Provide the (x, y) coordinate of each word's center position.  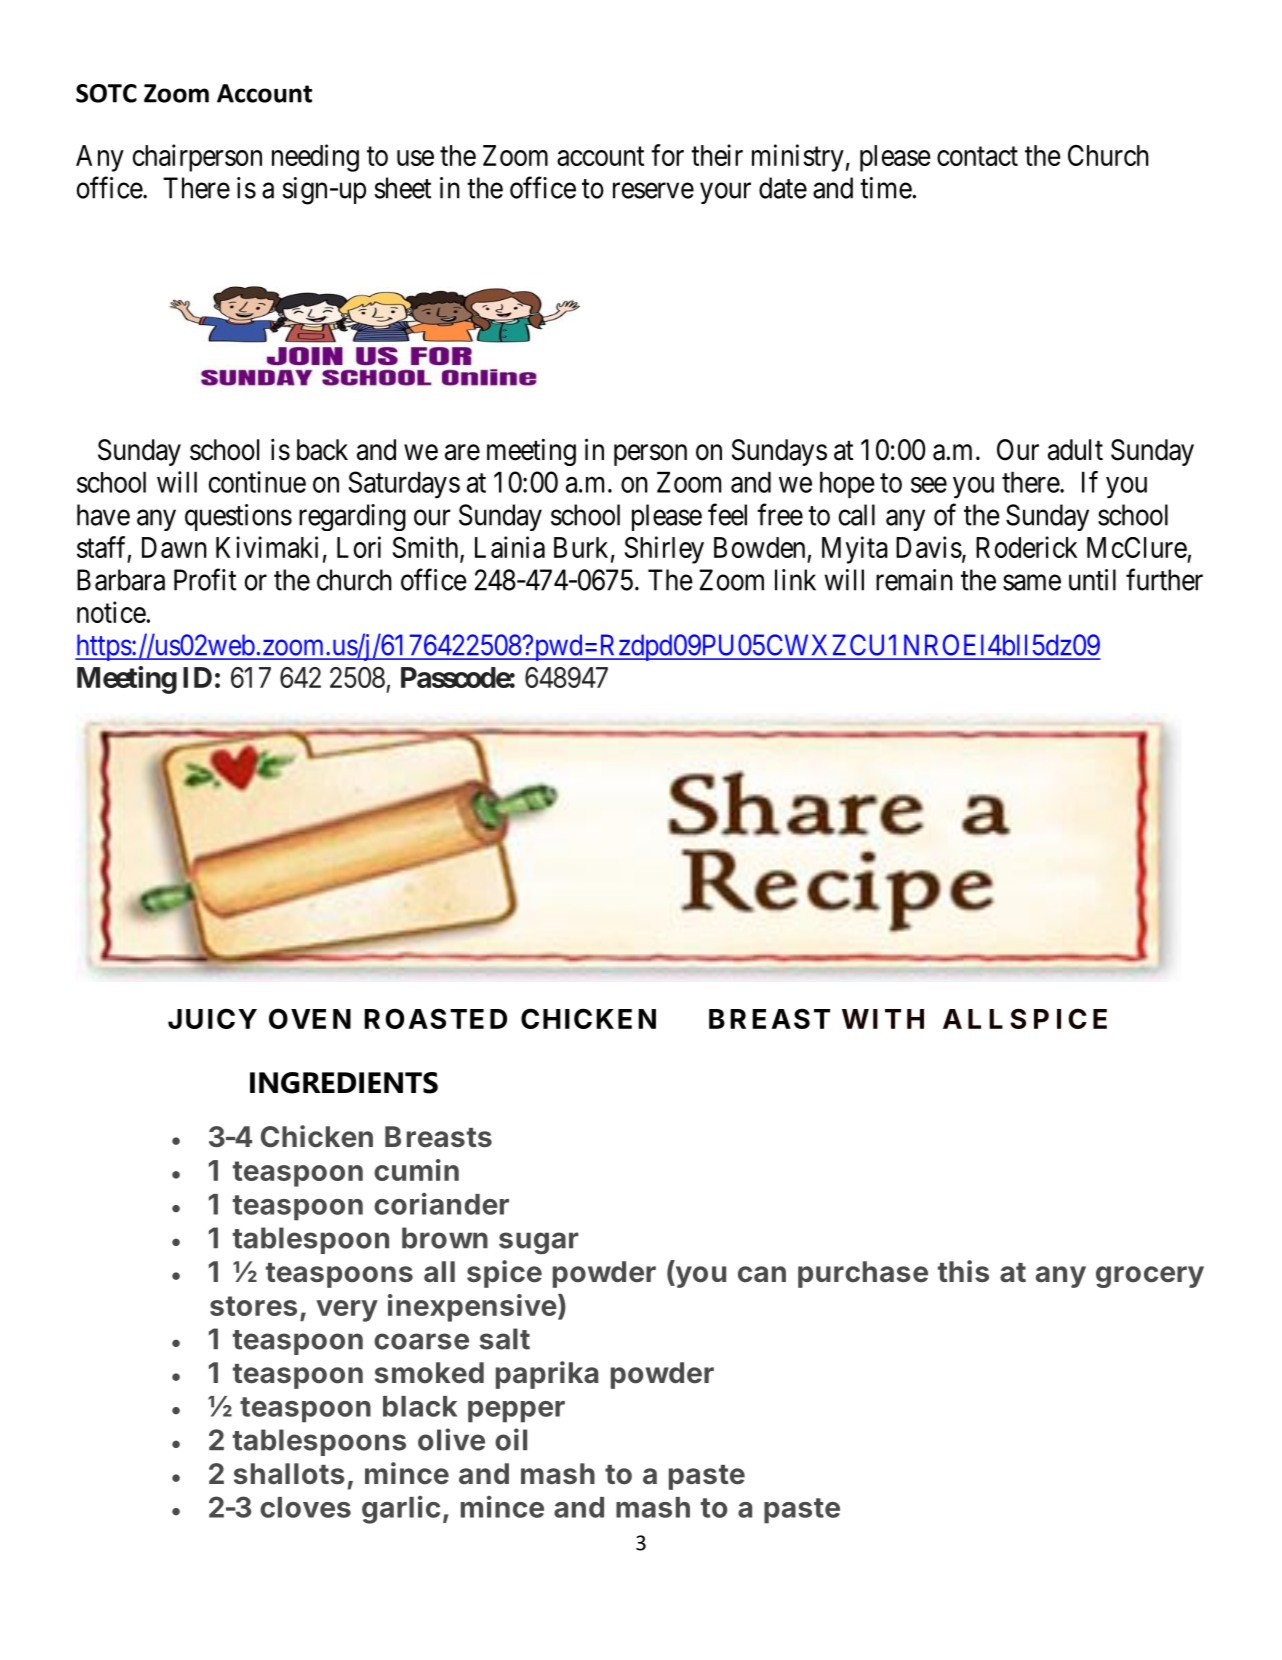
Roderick (1026, 547)
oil (511, 1439)
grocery (1150, 1277)
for (667, 155)
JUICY (212, 1018)
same (1032, 583)
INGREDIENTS (344, 1083)
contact (977, 156)
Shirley (664, 550)
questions (238, 517)
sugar (539, 1243)
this (963, 1271)
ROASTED (435, 1018)
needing (315, 158)
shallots (289, 1474)
